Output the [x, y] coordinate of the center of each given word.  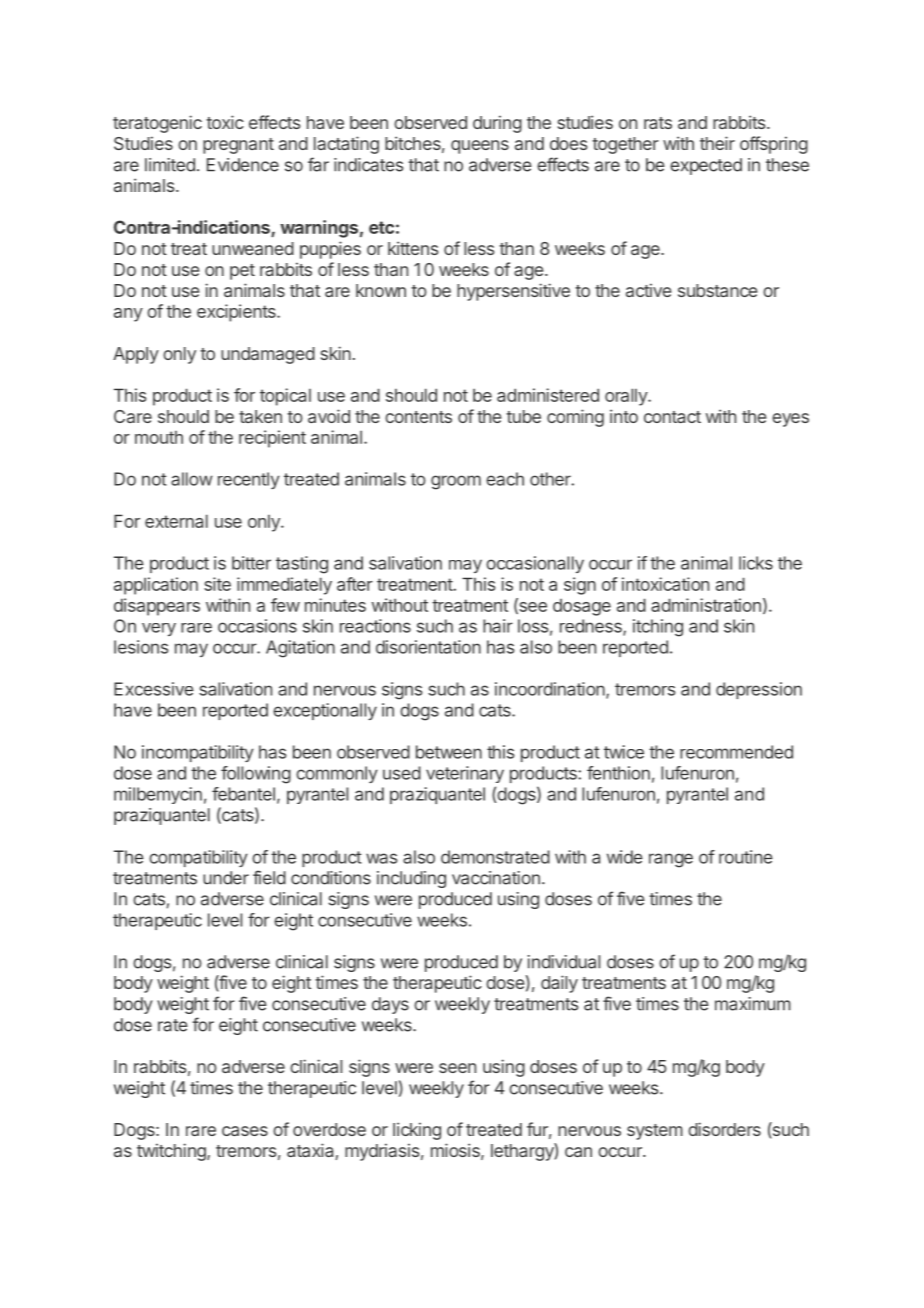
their [717, 143]
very [159, 629]
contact [672, 417]
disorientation [428, 647]
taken [260, 416]
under [226, 878]
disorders [724, 1129]
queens [480, 147]
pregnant [238, 146]
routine [746, 857]
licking [417, 1131]
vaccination [496, 878]
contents [418, 417]
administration [706, 605]
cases [245, 1131]
